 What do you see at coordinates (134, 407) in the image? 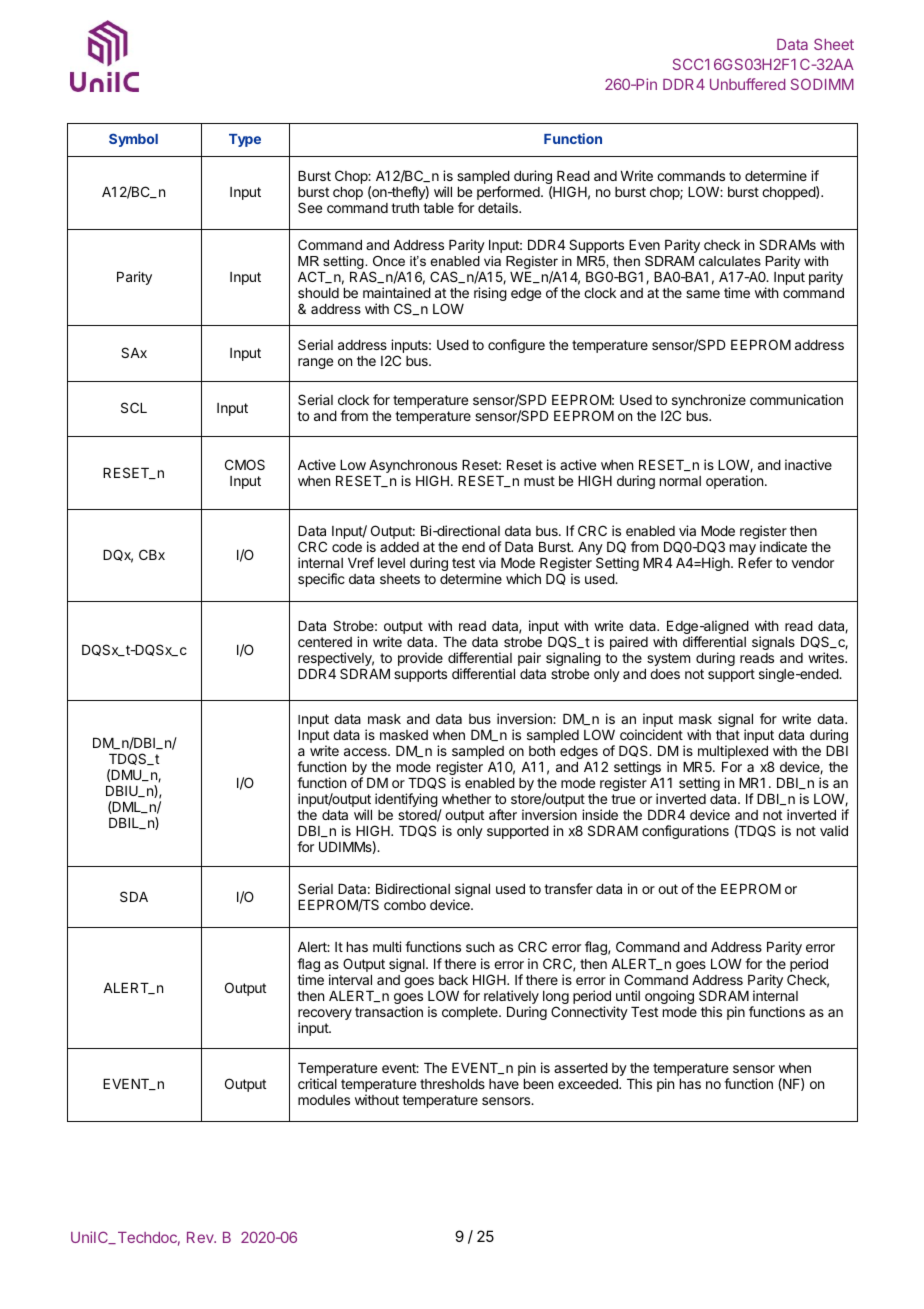
I see `SCL` at bounding box center [134, 407].
